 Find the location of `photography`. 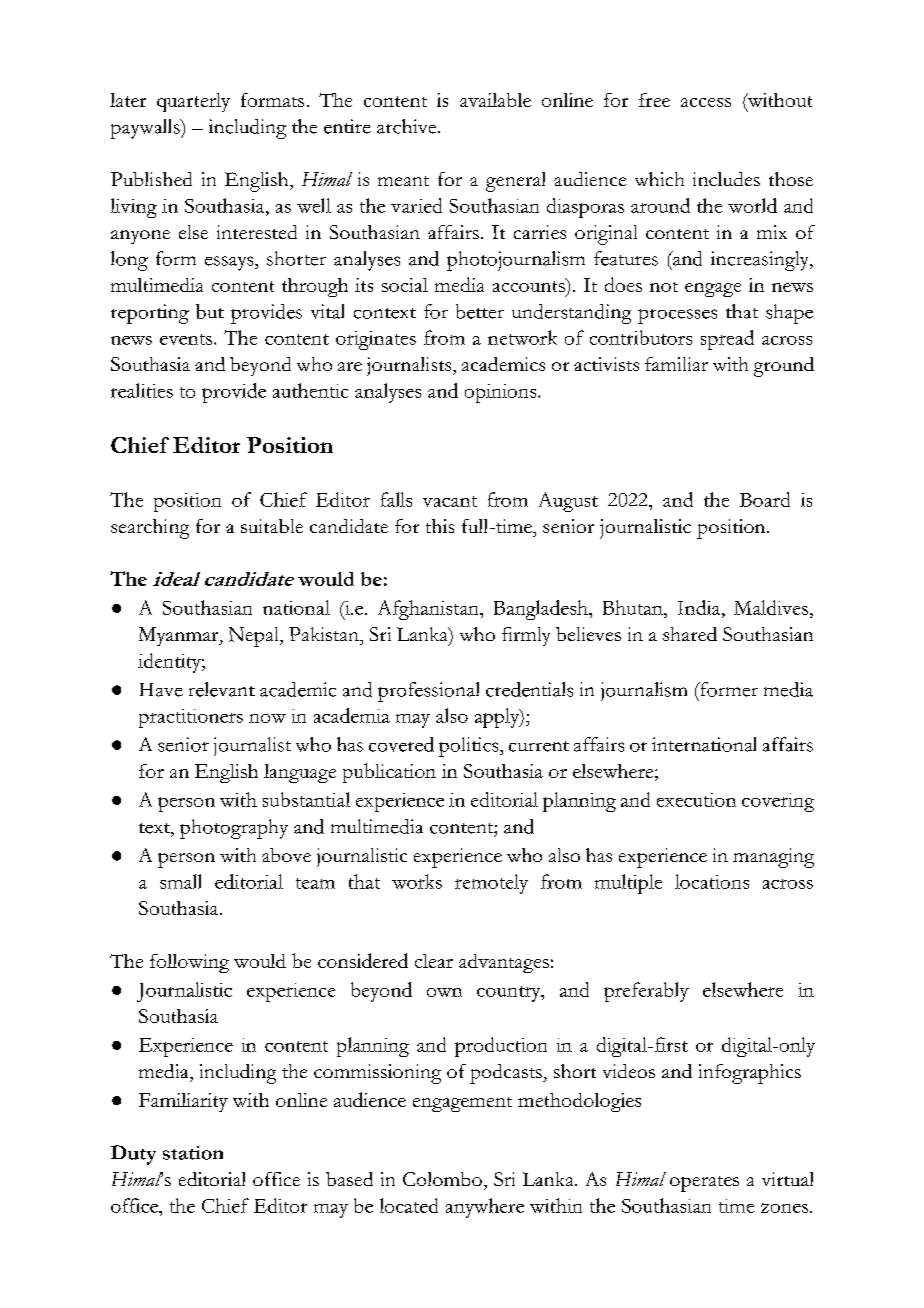

photography is located at coordinates (234, 829).
